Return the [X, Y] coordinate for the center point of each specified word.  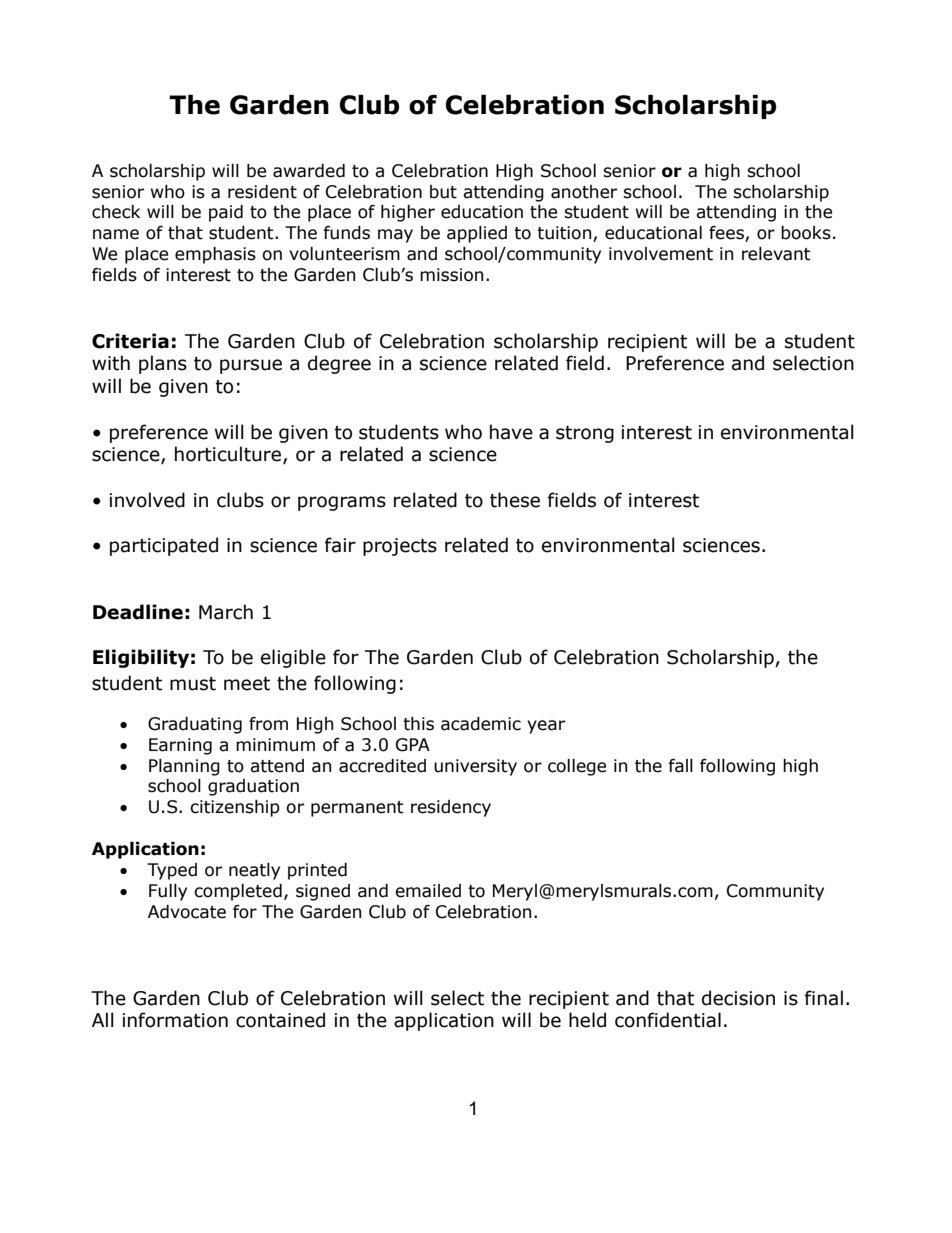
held [587, 1020]
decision [738, 998]
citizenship [235, 808]
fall [680, 766]
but [443, 192]
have [511, 432]
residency [451, 808]
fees [727, 234]
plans [163, 364]
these [515, 500]
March [226, 612]
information [175, 1020]
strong [585, 434]
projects [400, 547]
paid [226, 213]
